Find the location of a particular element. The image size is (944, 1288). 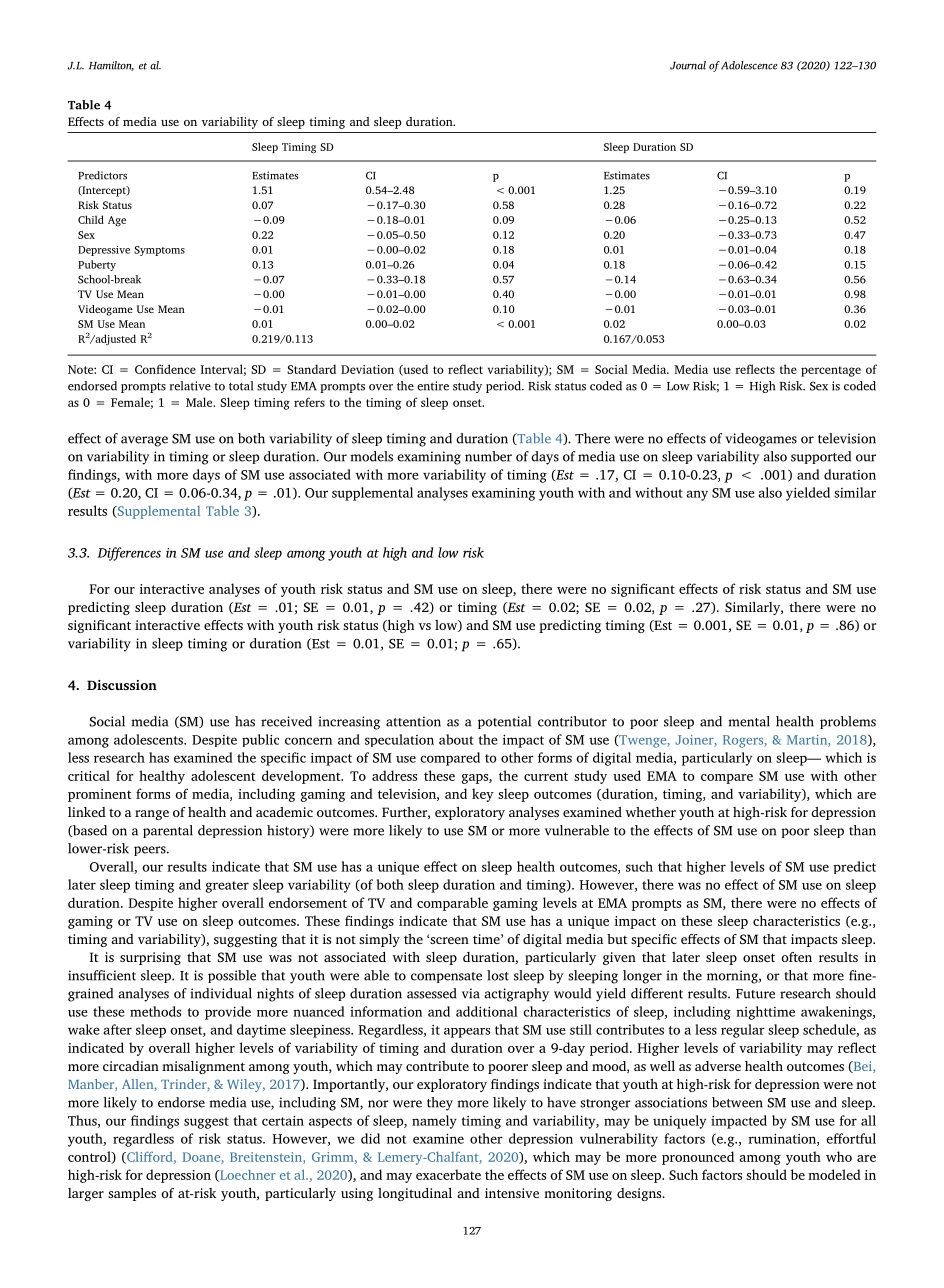

than is located at coordinates (862, 830).
